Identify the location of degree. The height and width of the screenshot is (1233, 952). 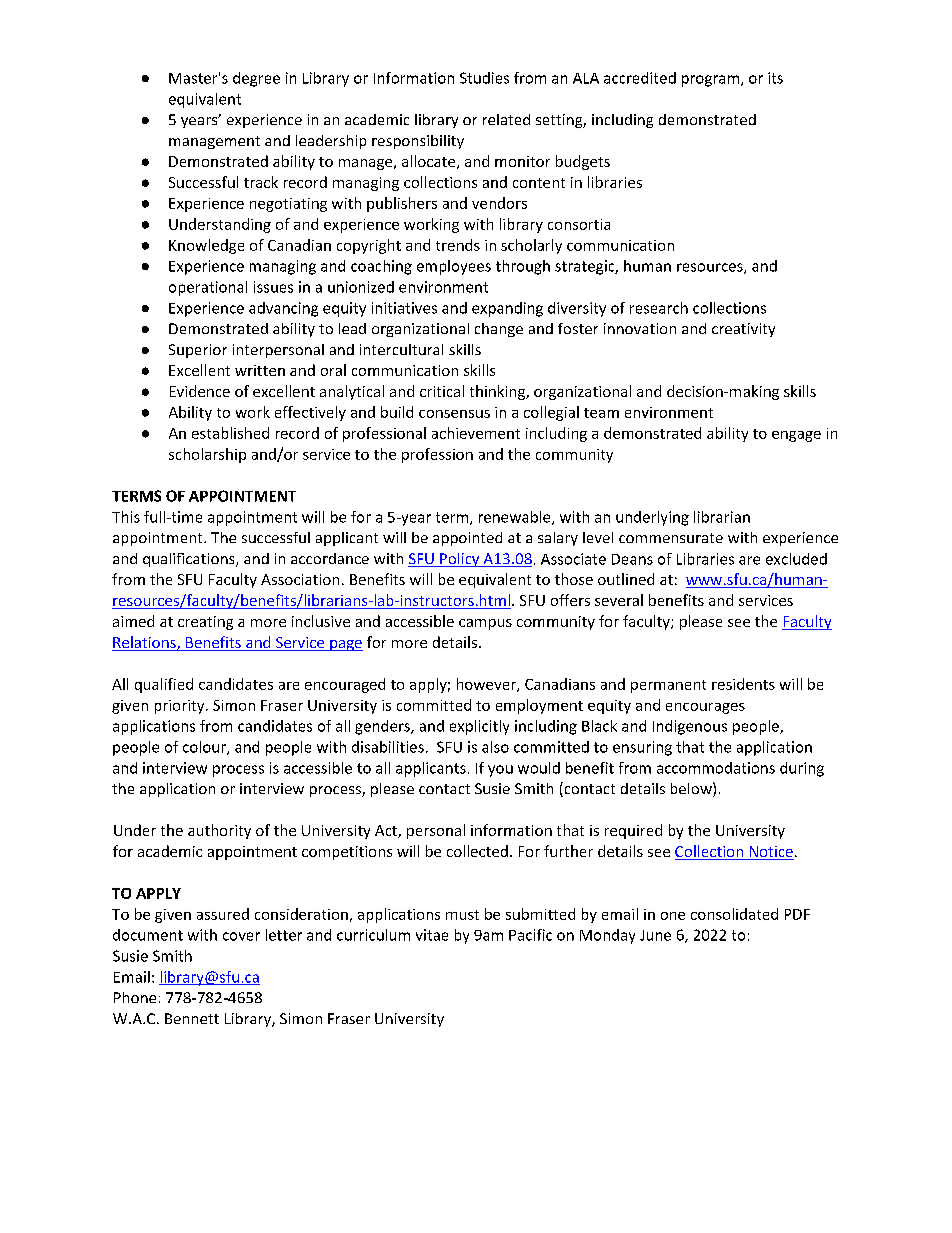
(256, 79).
